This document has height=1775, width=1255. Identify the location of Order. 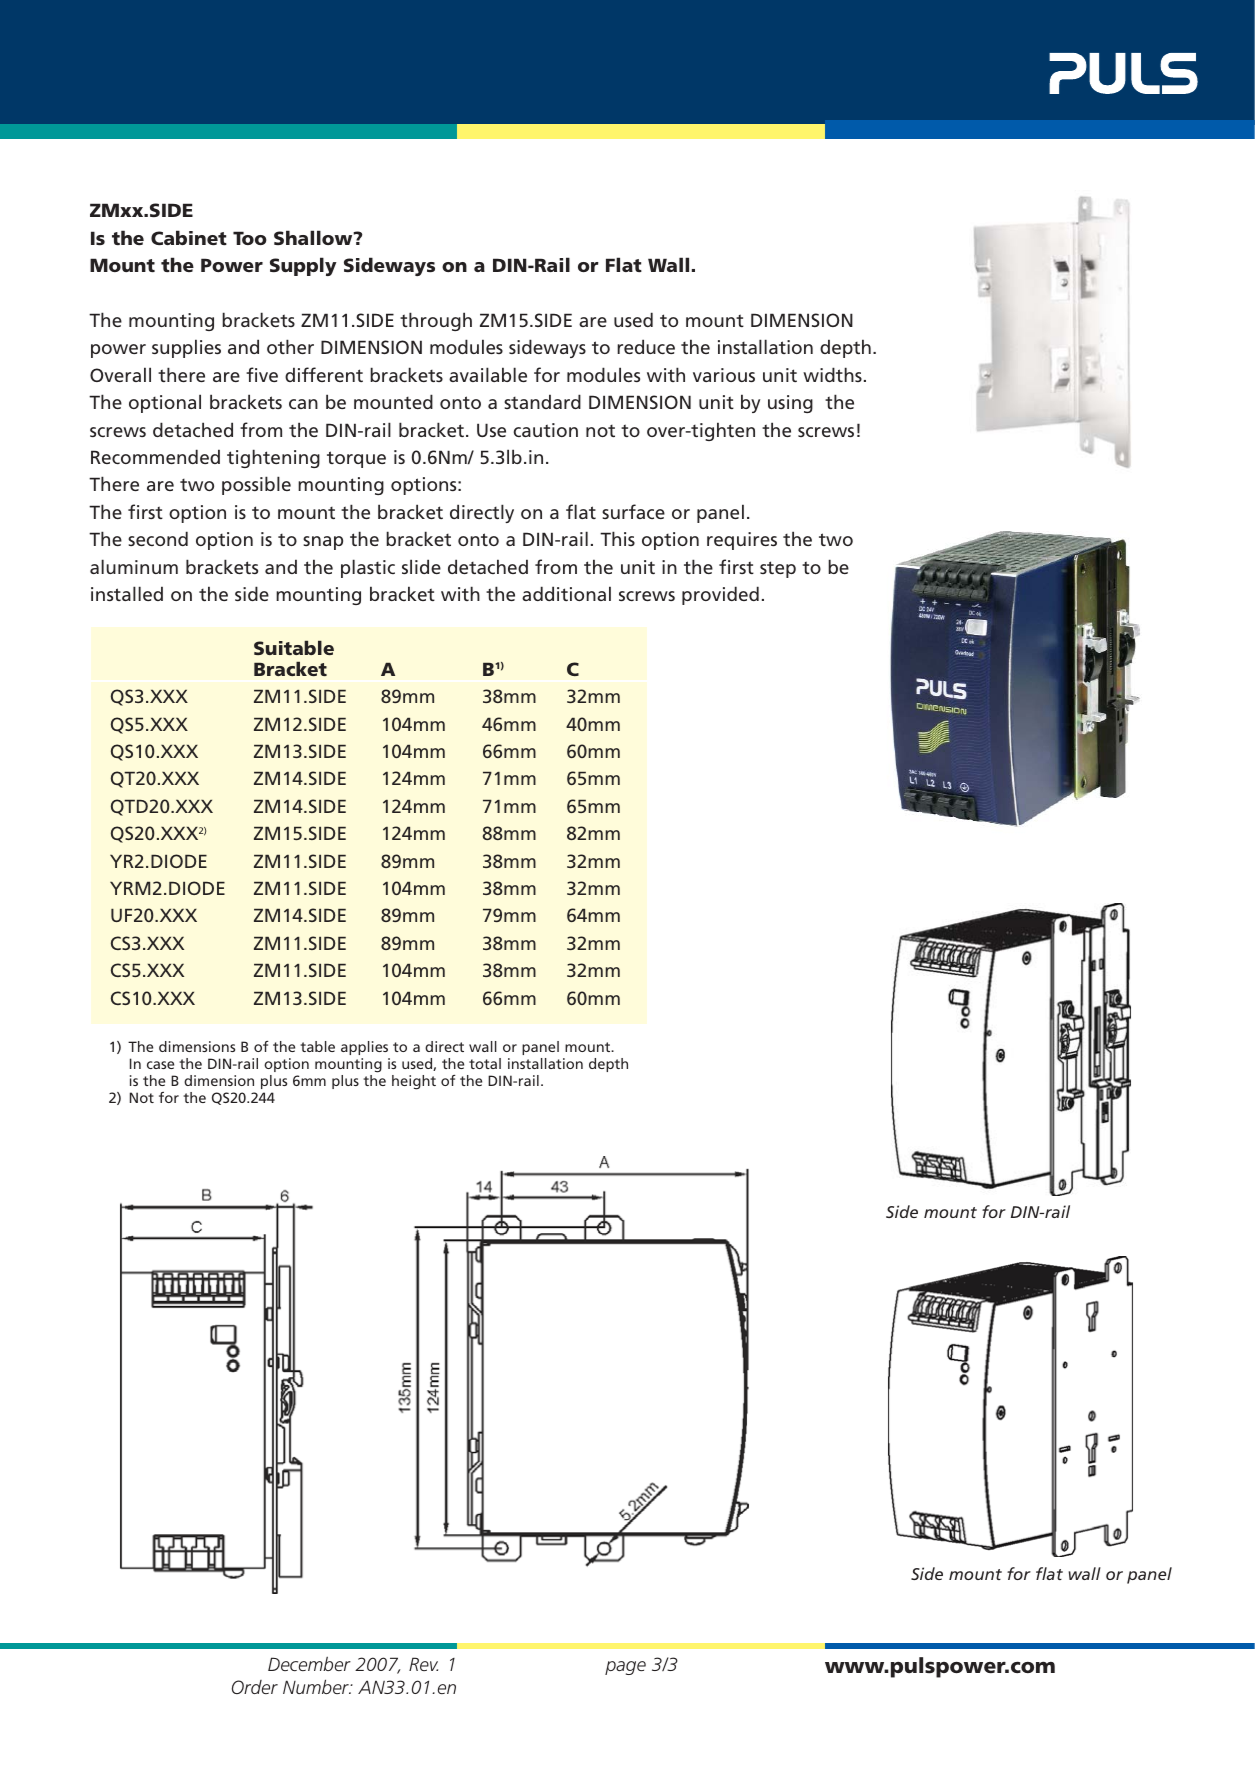
(255, 1687).
